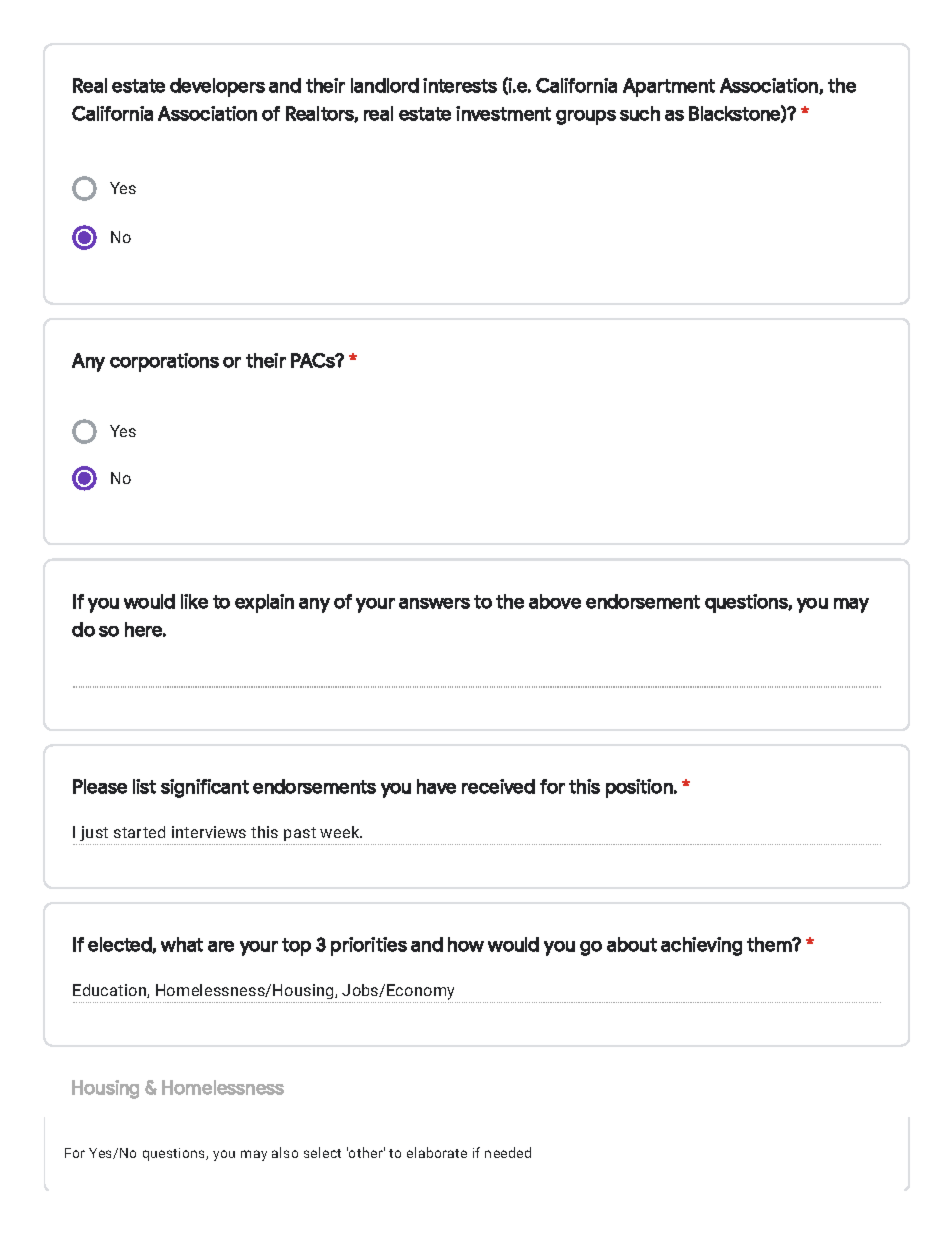 Image resolution: width=952 pixels, height=1233 pixels. What do you see at coordinates (385, 85) in the screenshot?
I see `landlord` at bounding box center [385, 85].
